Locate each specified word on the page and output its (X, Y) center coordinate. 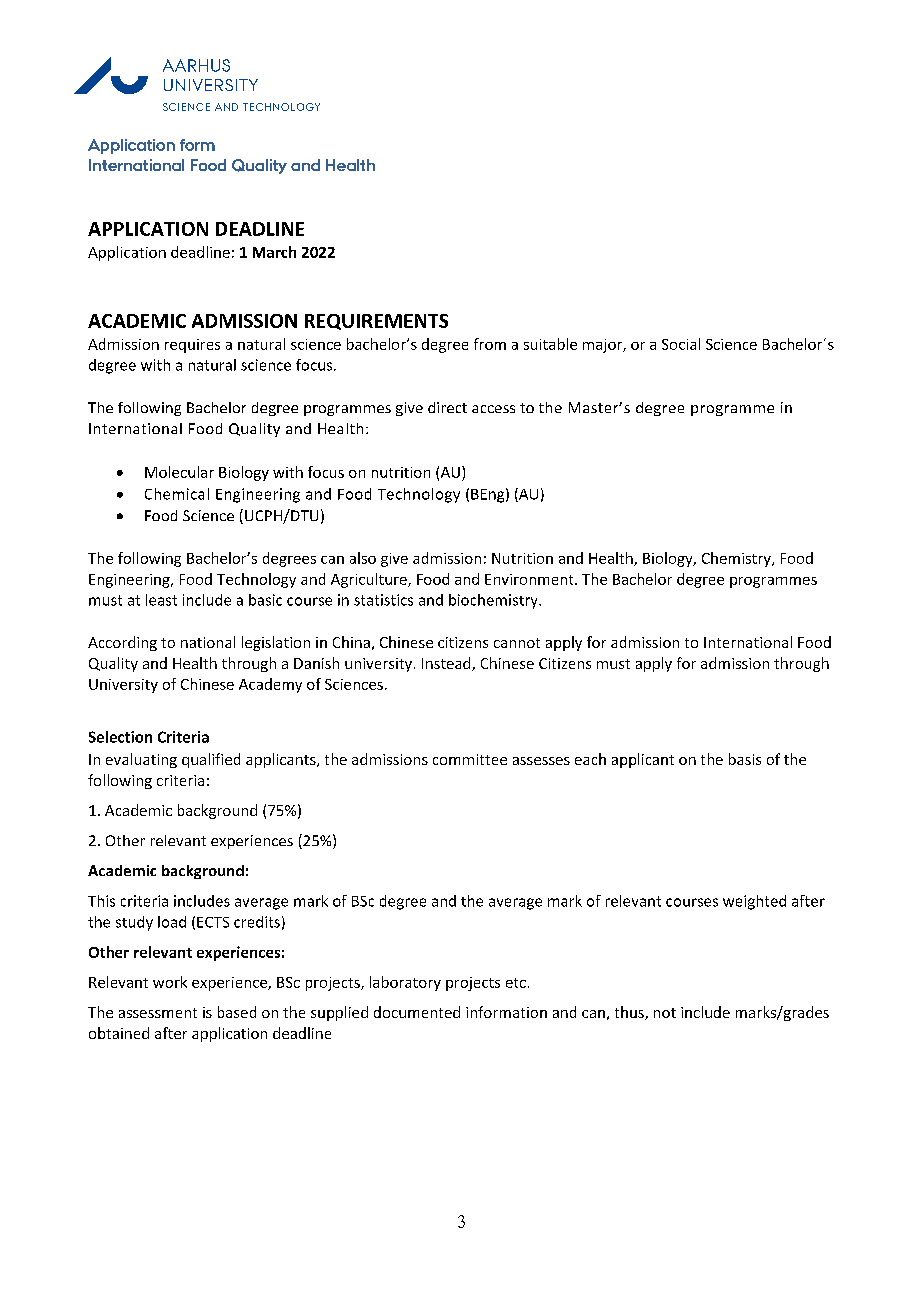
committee (470, 759)
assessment (158, 1013)
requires (192, 346)
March (274, 252)
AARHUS (196, 65)
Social (681, 344)
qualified (211, 760)
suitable (550, 344)
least (161, 600)
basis (745, 759)
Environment (530, 579)
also (363, 558)
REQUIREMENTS (376, 322)
